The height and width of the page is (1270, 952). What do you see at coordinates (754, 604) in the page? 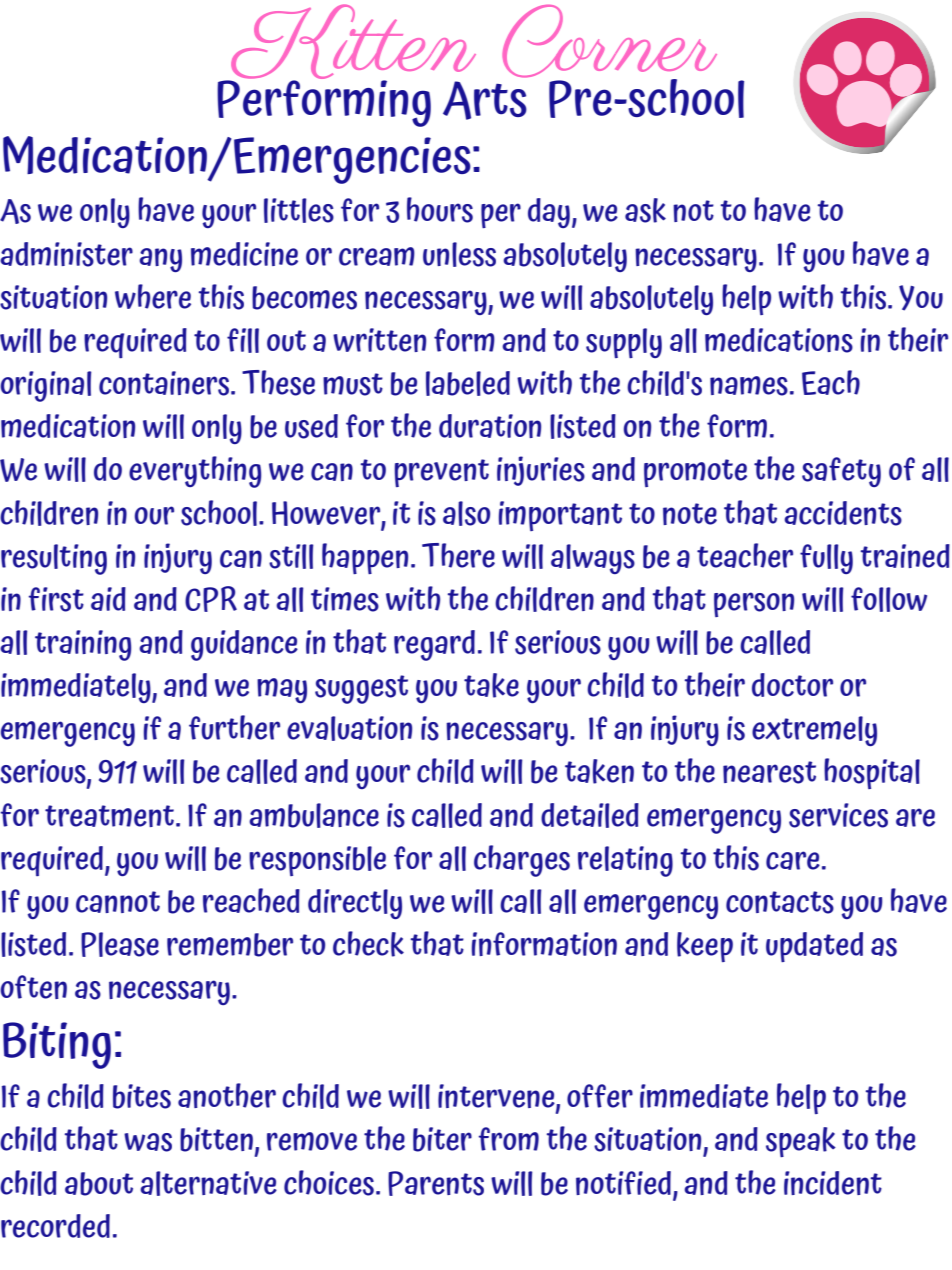
I see `person` at bounding box center [754, 604].
